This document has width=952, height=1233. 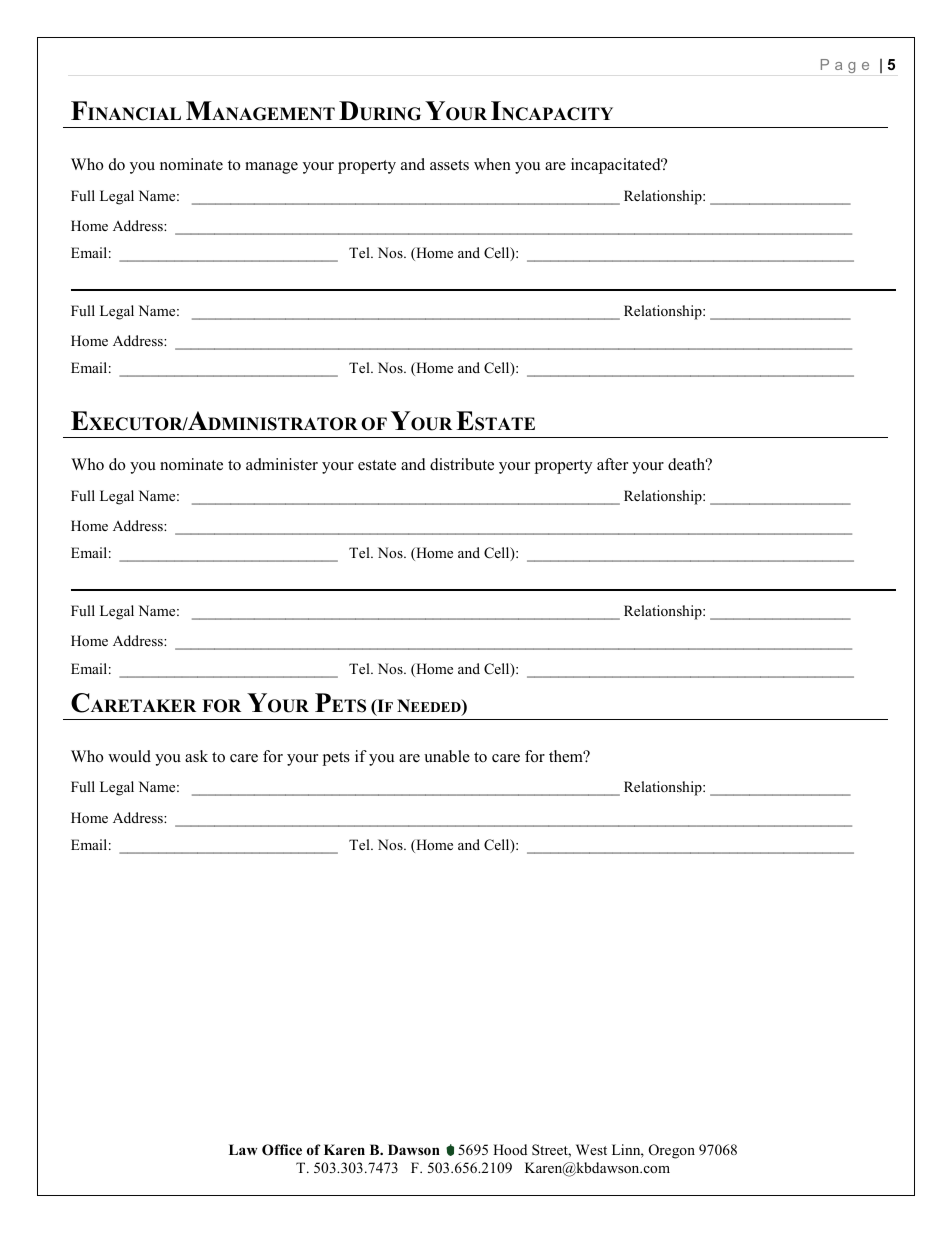 What do you see at coordinates (510, 1149) in the document?
I see `Hood` at bounding box center [510, 1149].
